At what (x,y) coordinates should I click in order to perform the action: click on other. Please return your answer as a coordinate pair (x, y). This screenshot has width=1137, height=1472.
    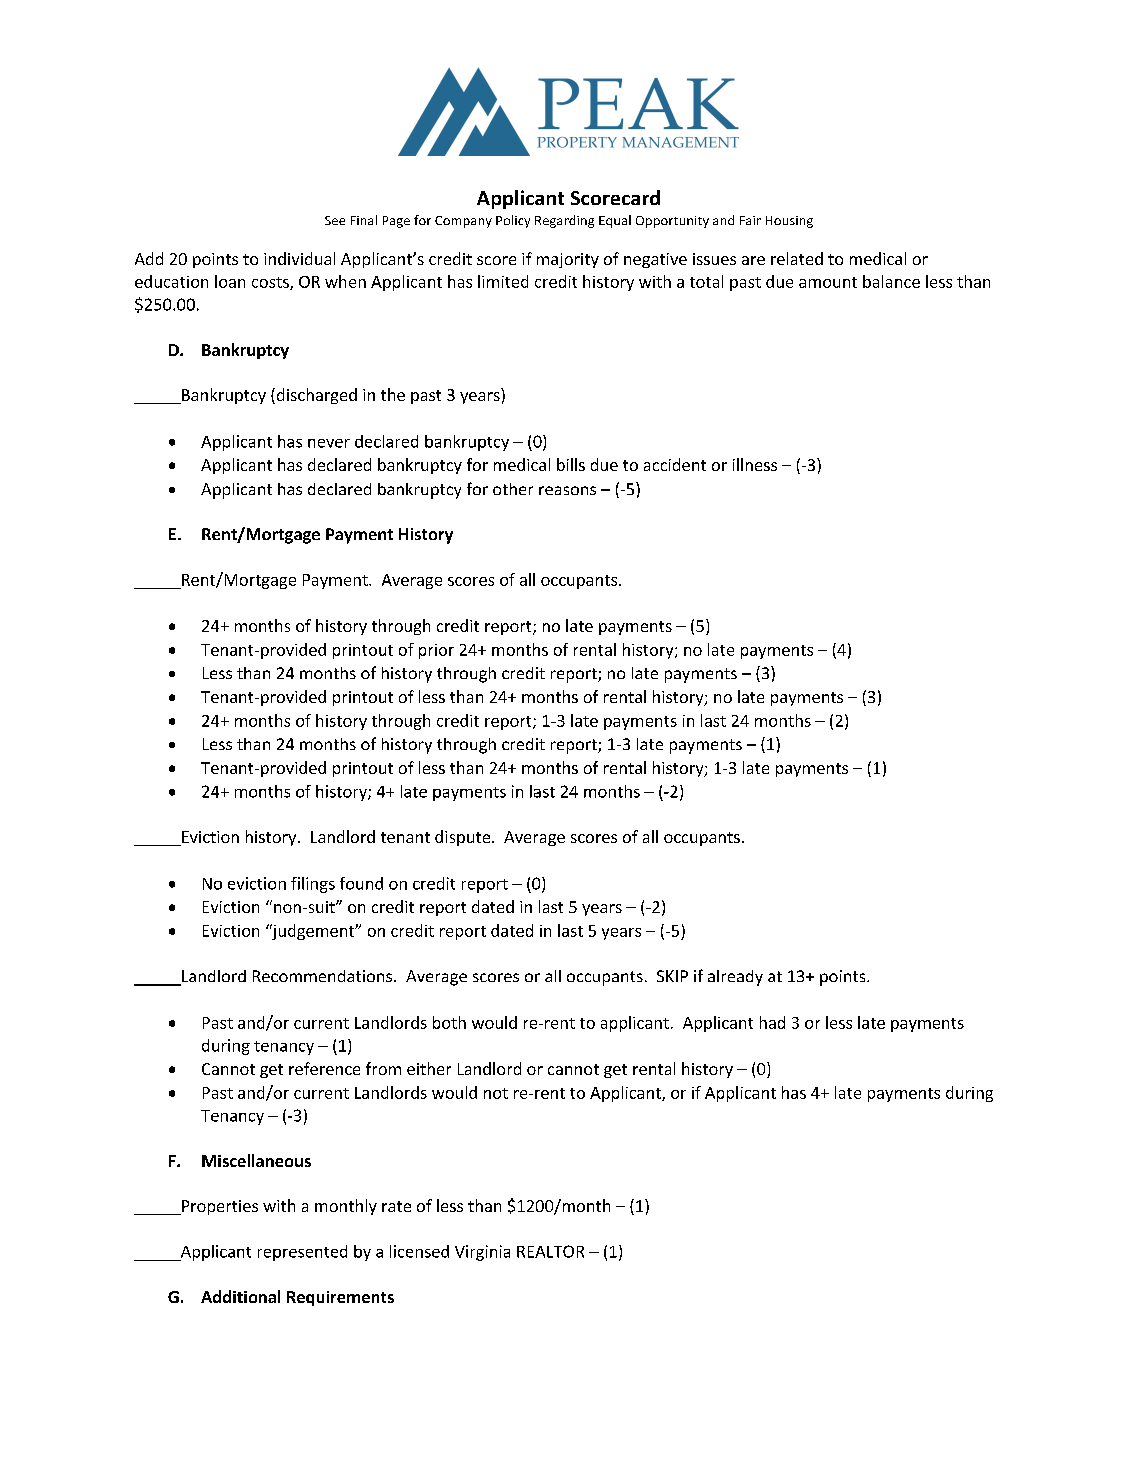
    Looking at the image, I should click on (513, 489).
